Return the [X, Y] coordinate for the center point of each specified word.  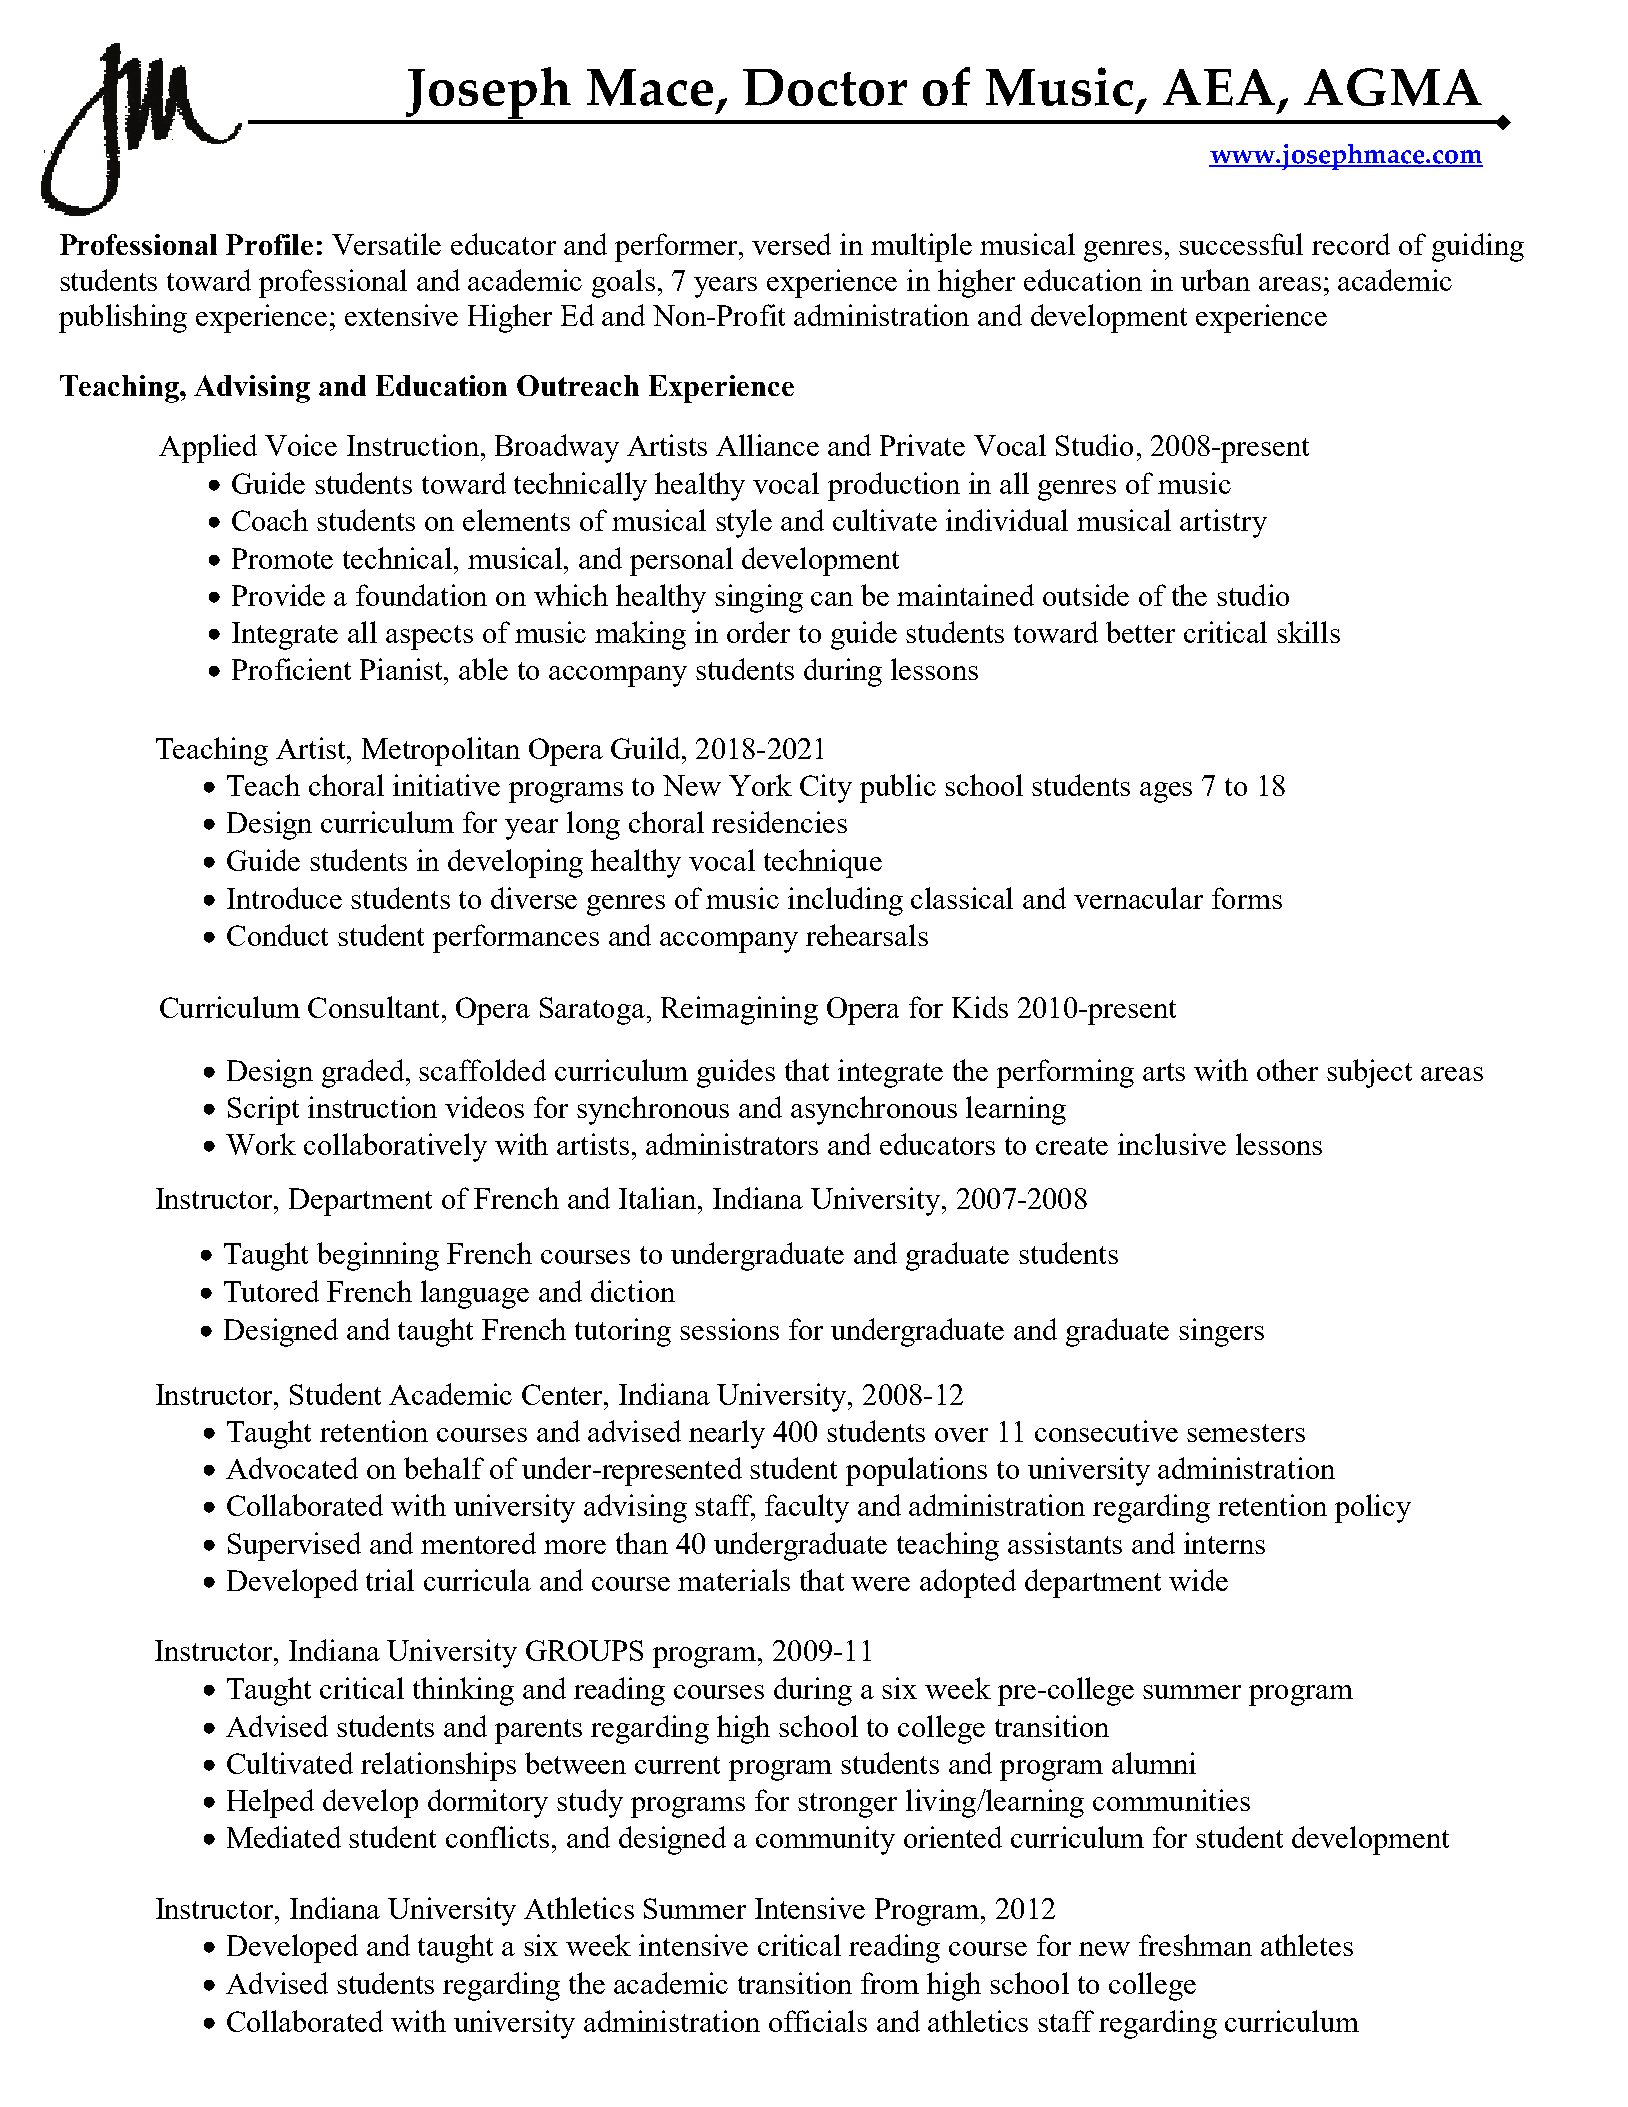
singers [1221, 1332]
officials [818, 2021]
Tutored [271, 1291]
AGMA [1393, 87]
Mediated [284, 1837]
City [826, 788]
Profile [269, 244]
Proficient [291, 669]
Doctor [825, 87]
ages [1166, 792]
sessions [729, 1329]
